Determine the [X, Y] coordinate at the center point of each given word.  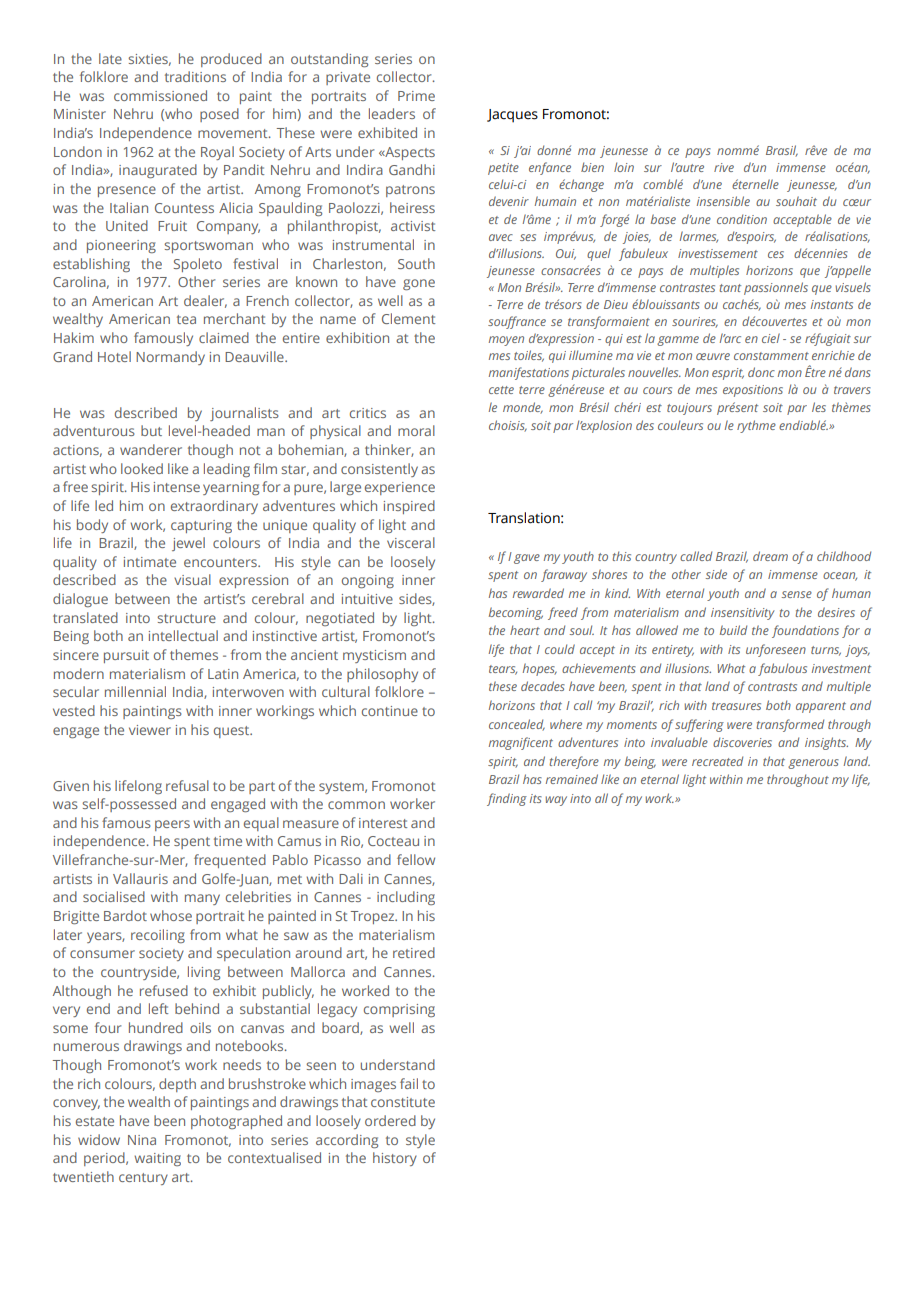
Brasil [782, 151]
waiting [157, 1159]
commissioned [160, 95]
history [395, 1159]
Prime [416, 96]
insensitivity [743, 614]
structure [186, 618]
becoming [516, 613]
